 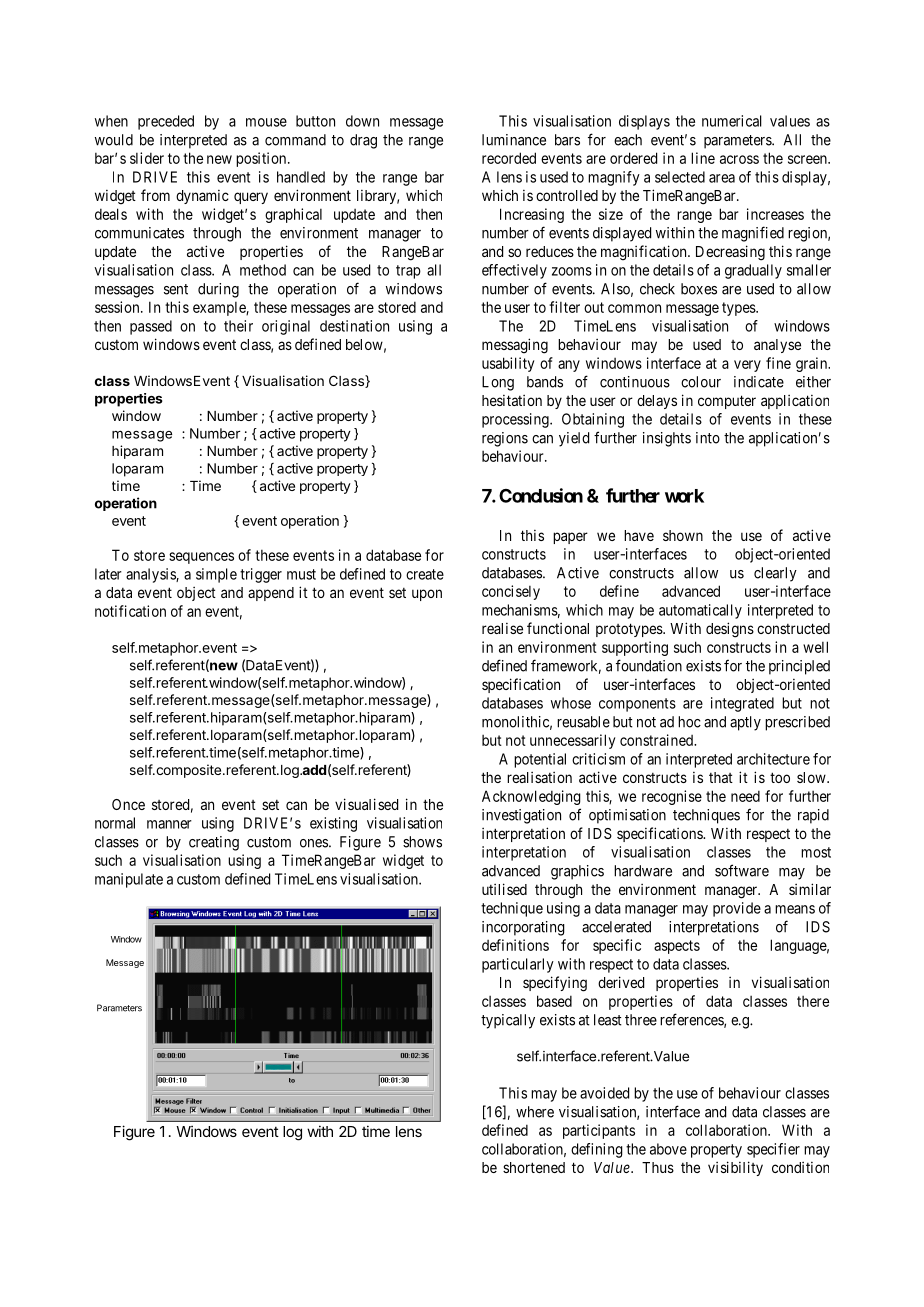 What do you see at coordinates (509, 158) in the screenshot?
I see `recorded` at bounding box center [509, 158].
